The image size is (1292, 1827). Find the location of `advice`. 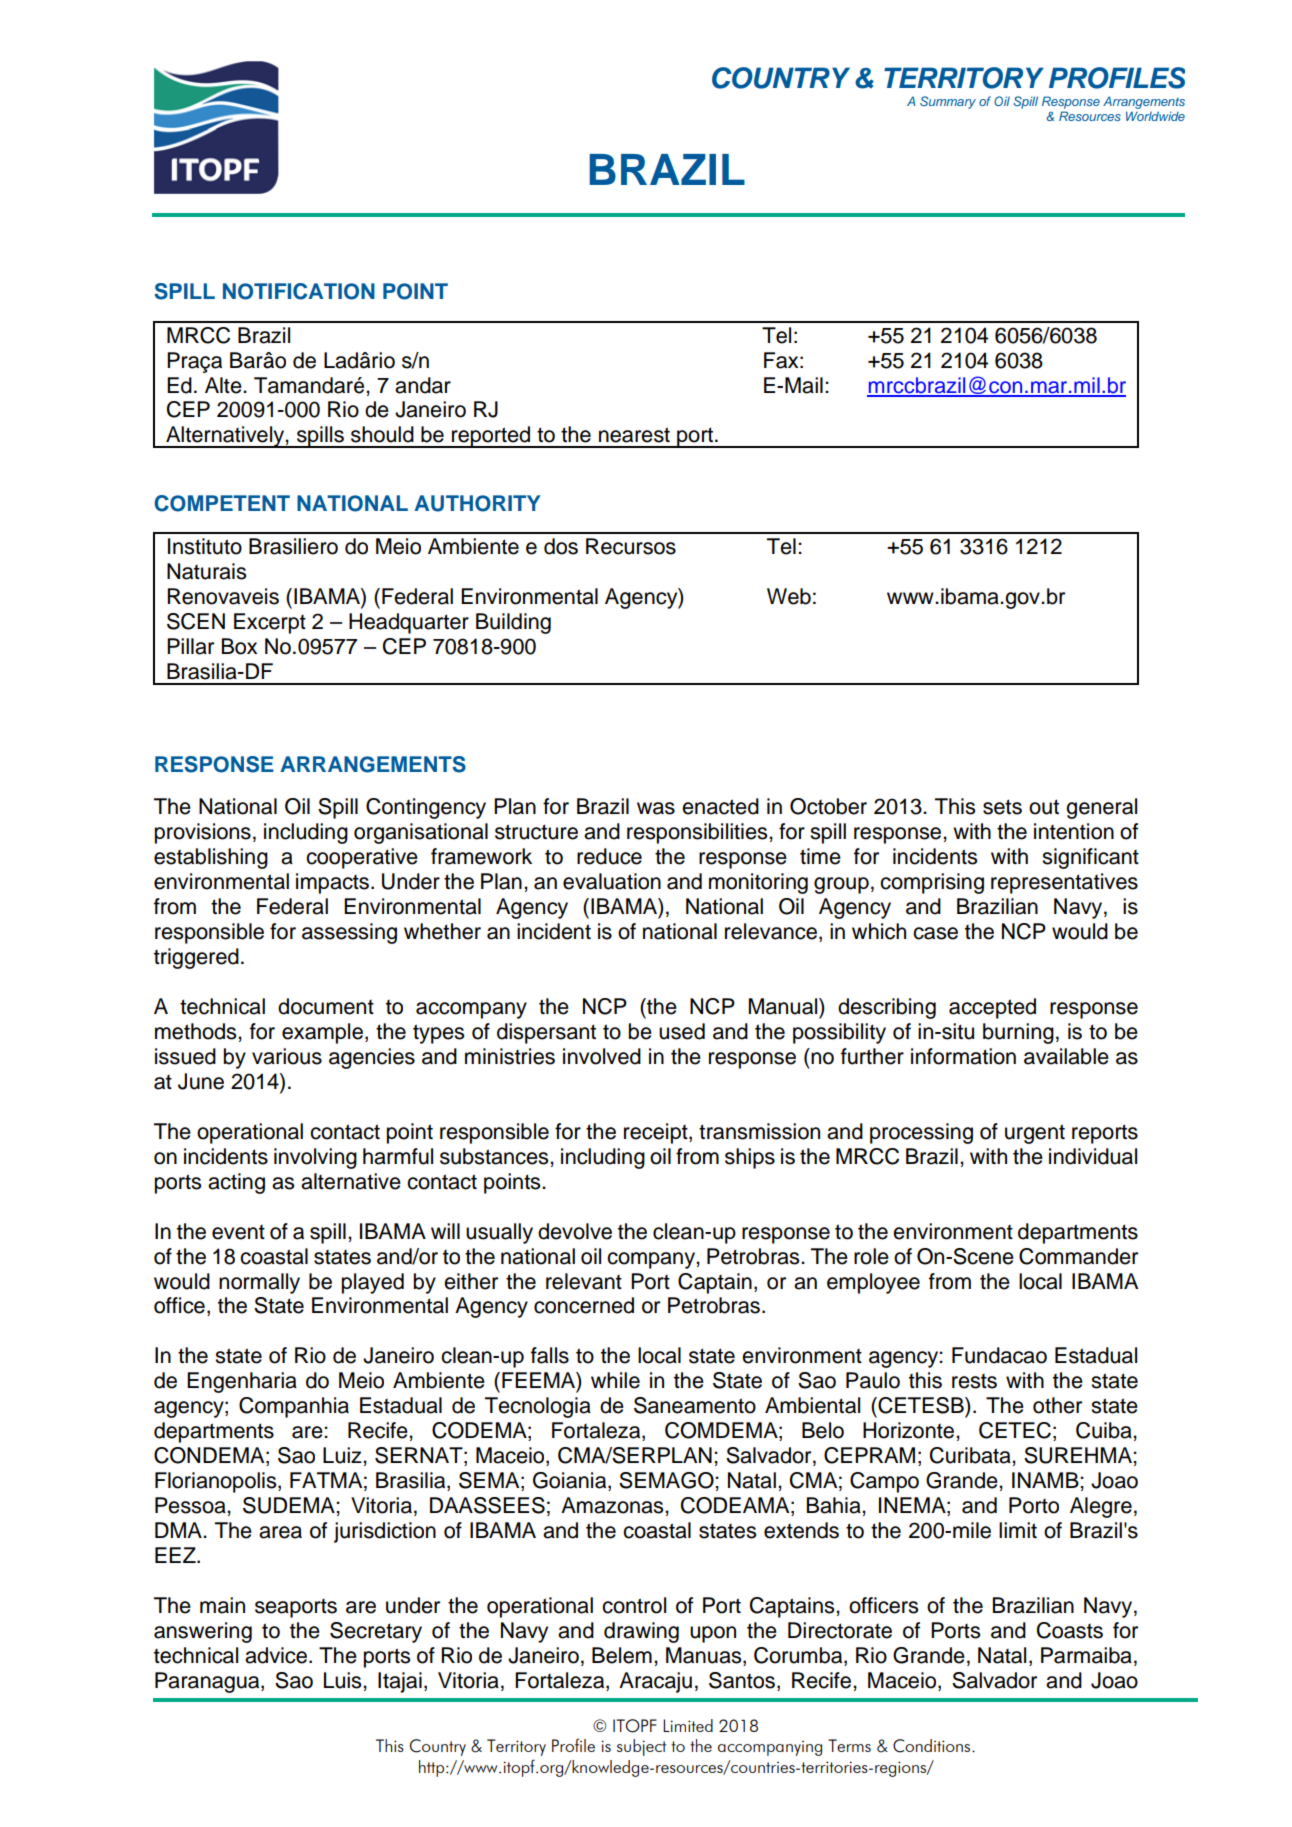

advice is located at coordinates (277, 1655).
